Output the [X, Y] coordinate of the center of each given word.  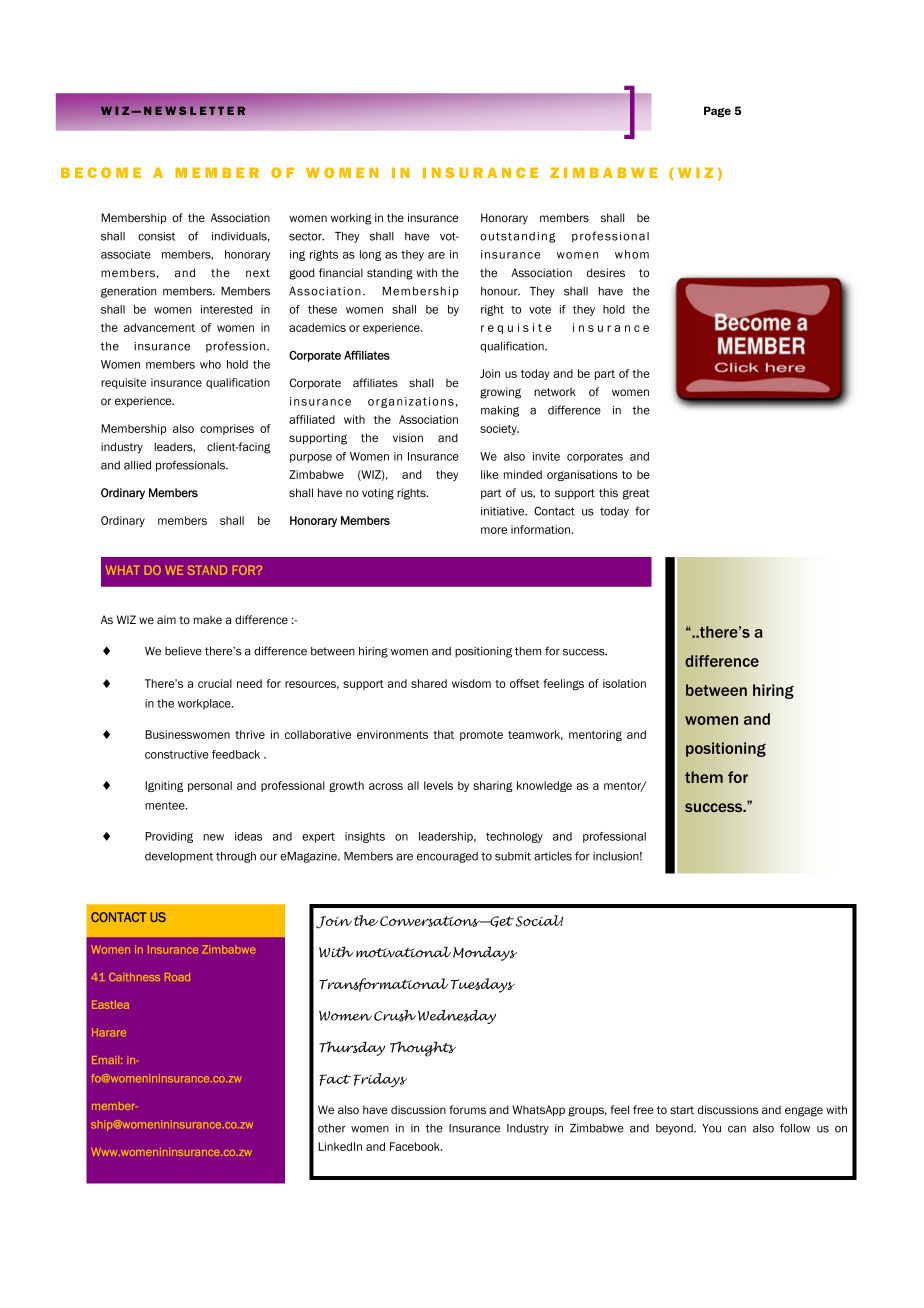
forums [467, 1109]
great [636, 494]
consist [156, 236]
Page [717, 112]
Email [107, 1060]
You [711, 1128]
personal [210, 786]
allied [137, 465]
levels [438, 785]
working [351, 219]
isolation [624, 683]
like [489, 474]
